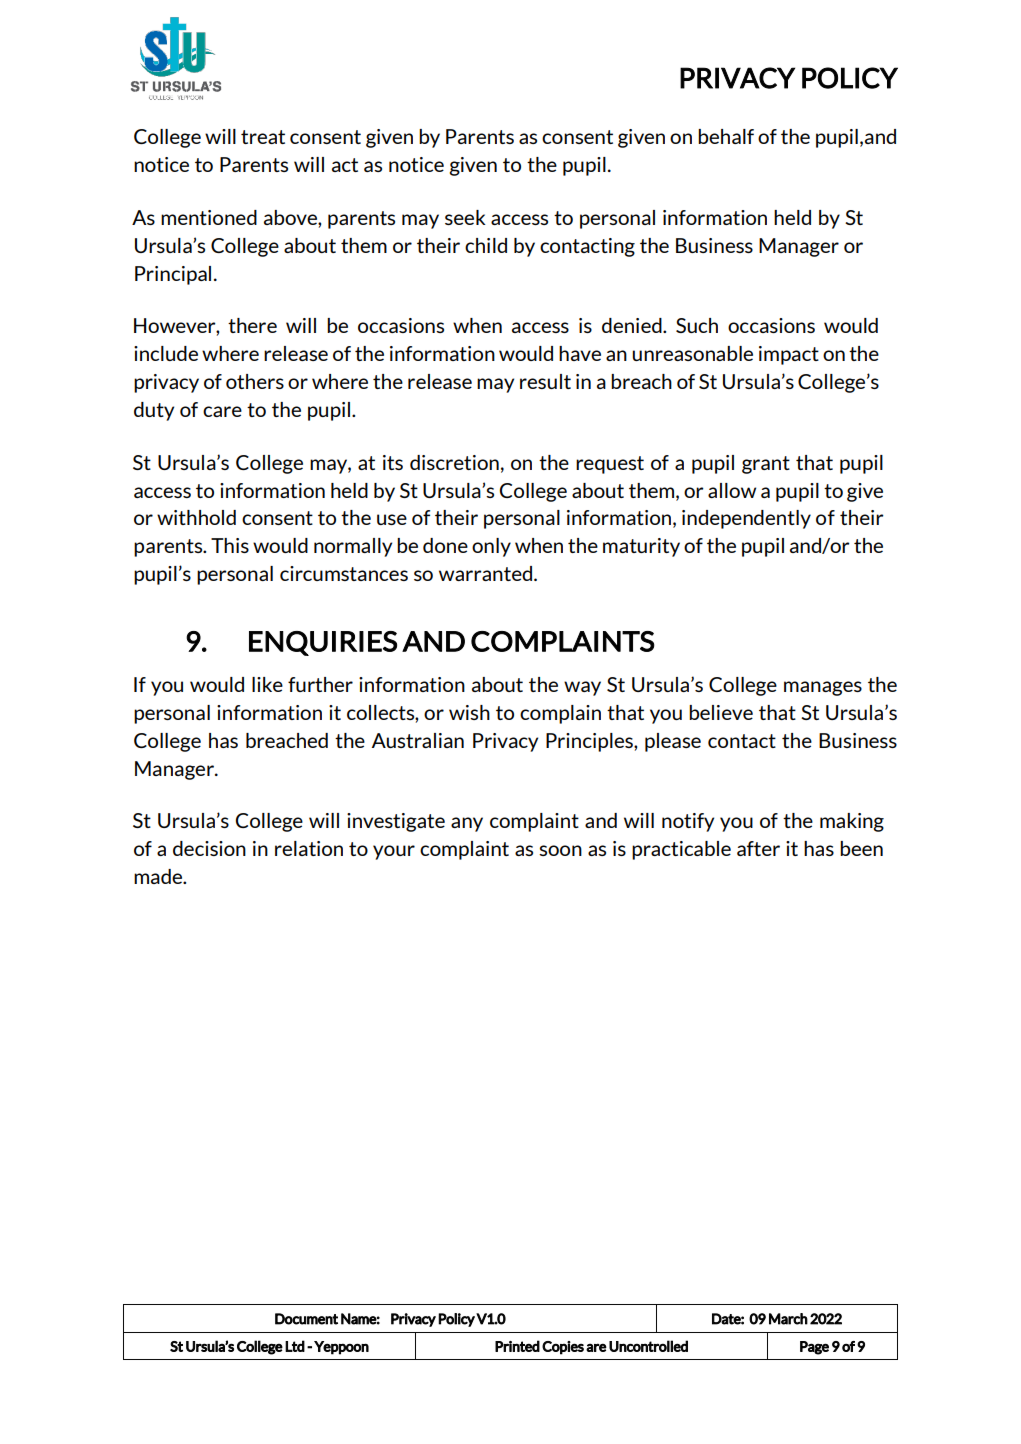  Describe the element at coordinates (746, 519) in the screenshot. I see `independently` at that location.
